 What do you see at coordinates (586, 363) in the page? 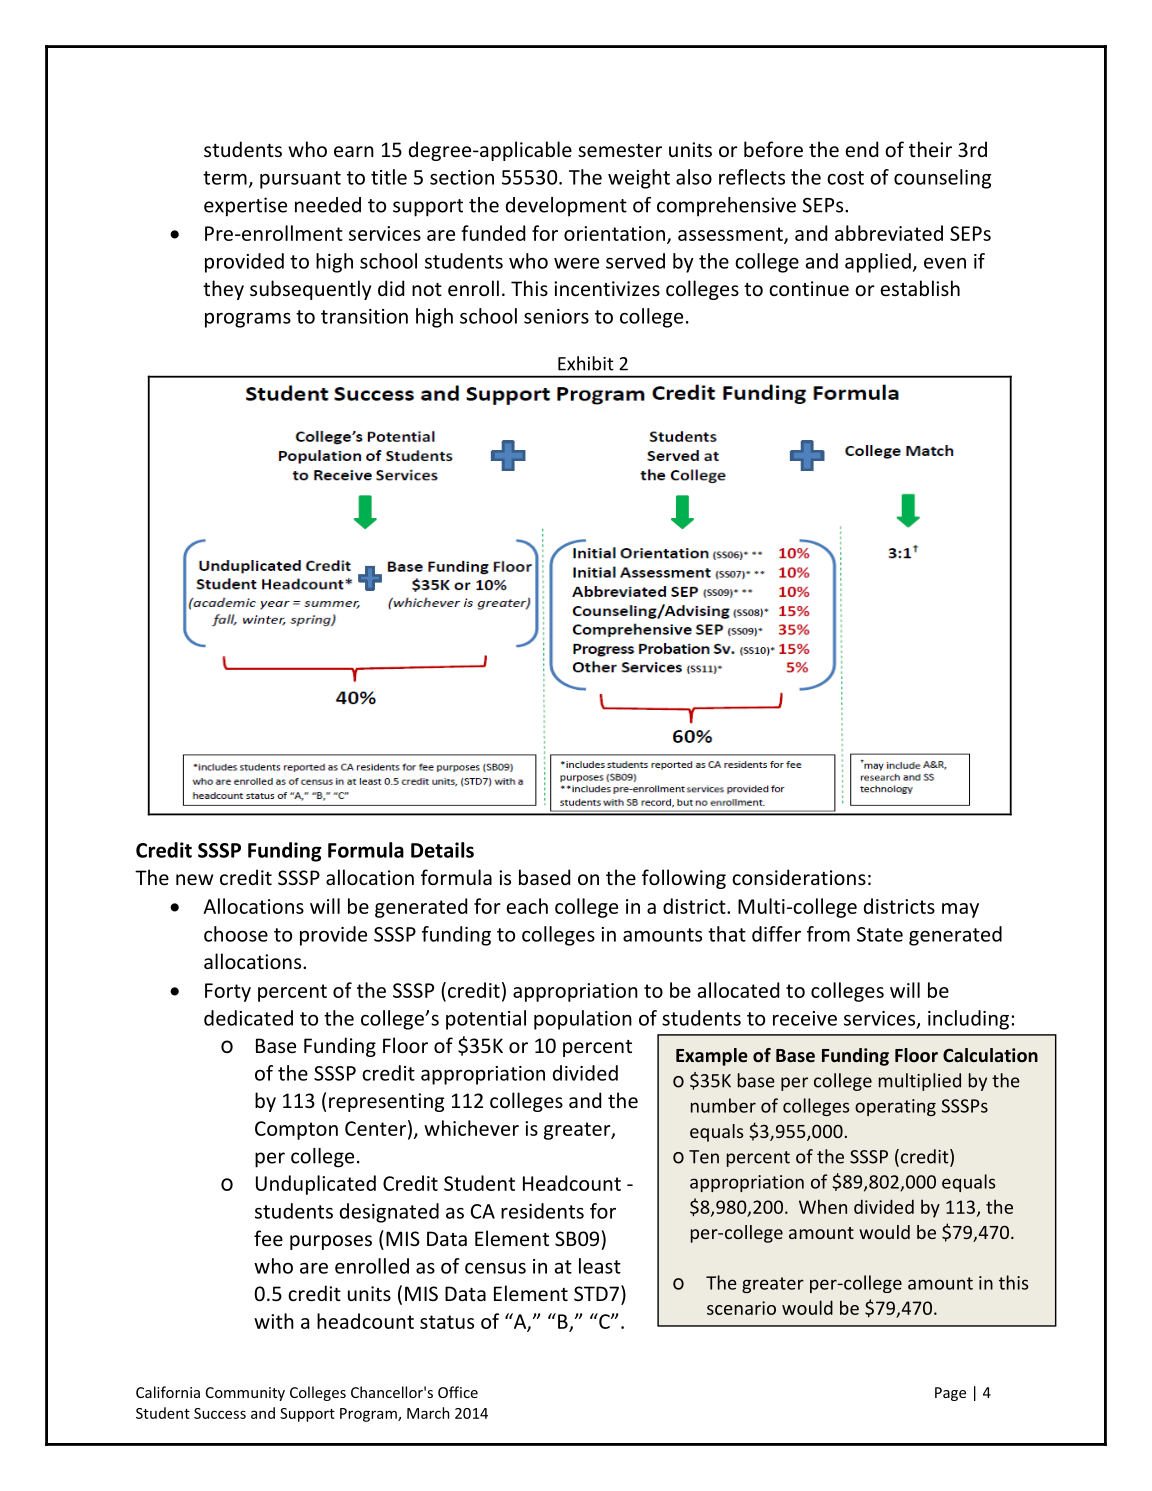
I see `Exhibit` at bounding box center [586, 363].
